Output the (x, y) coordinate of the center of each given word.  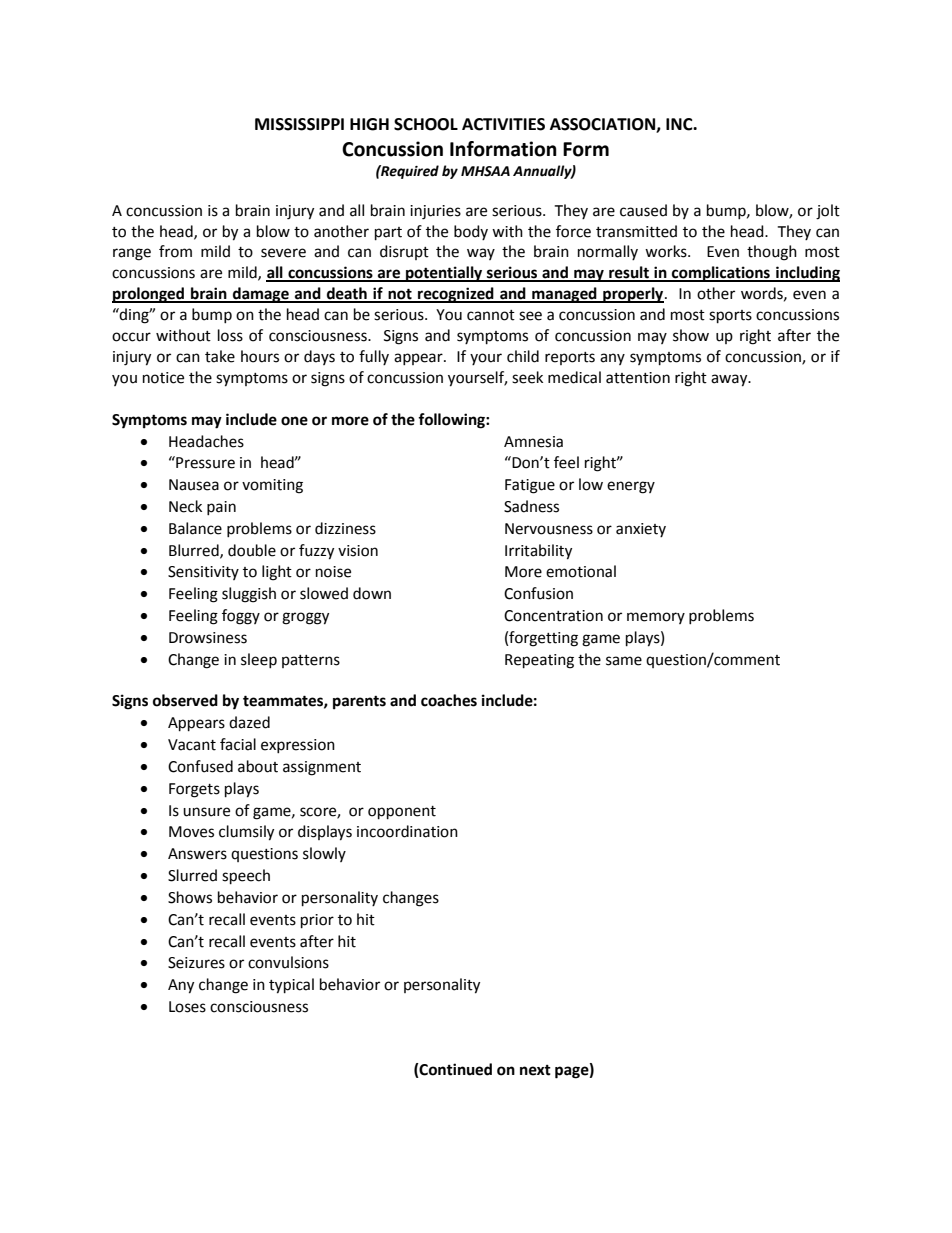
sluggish (249, 595)
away (730, 380)
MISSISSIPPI (299, 124)
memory (656, 618)
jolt (828, 212)
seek (527, 377)
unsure (206, 812)
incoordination (407, 831)
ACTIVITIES (503, 124)
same (624, 661)
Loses (187, 1007)
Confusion (538, 593)
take (220, 356)
